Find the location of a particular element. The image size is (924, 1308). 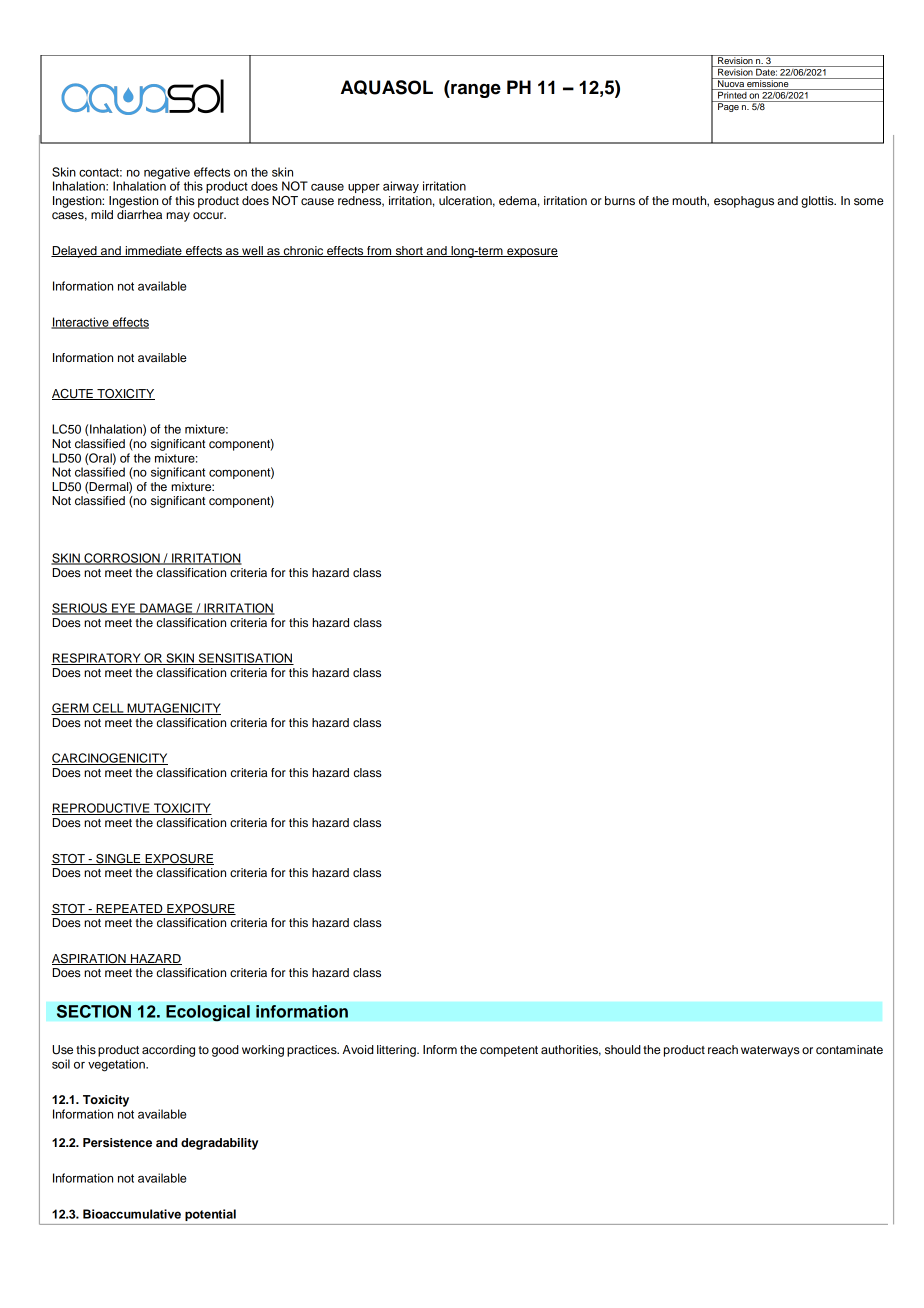

range is located at coordinates (475, 91).
